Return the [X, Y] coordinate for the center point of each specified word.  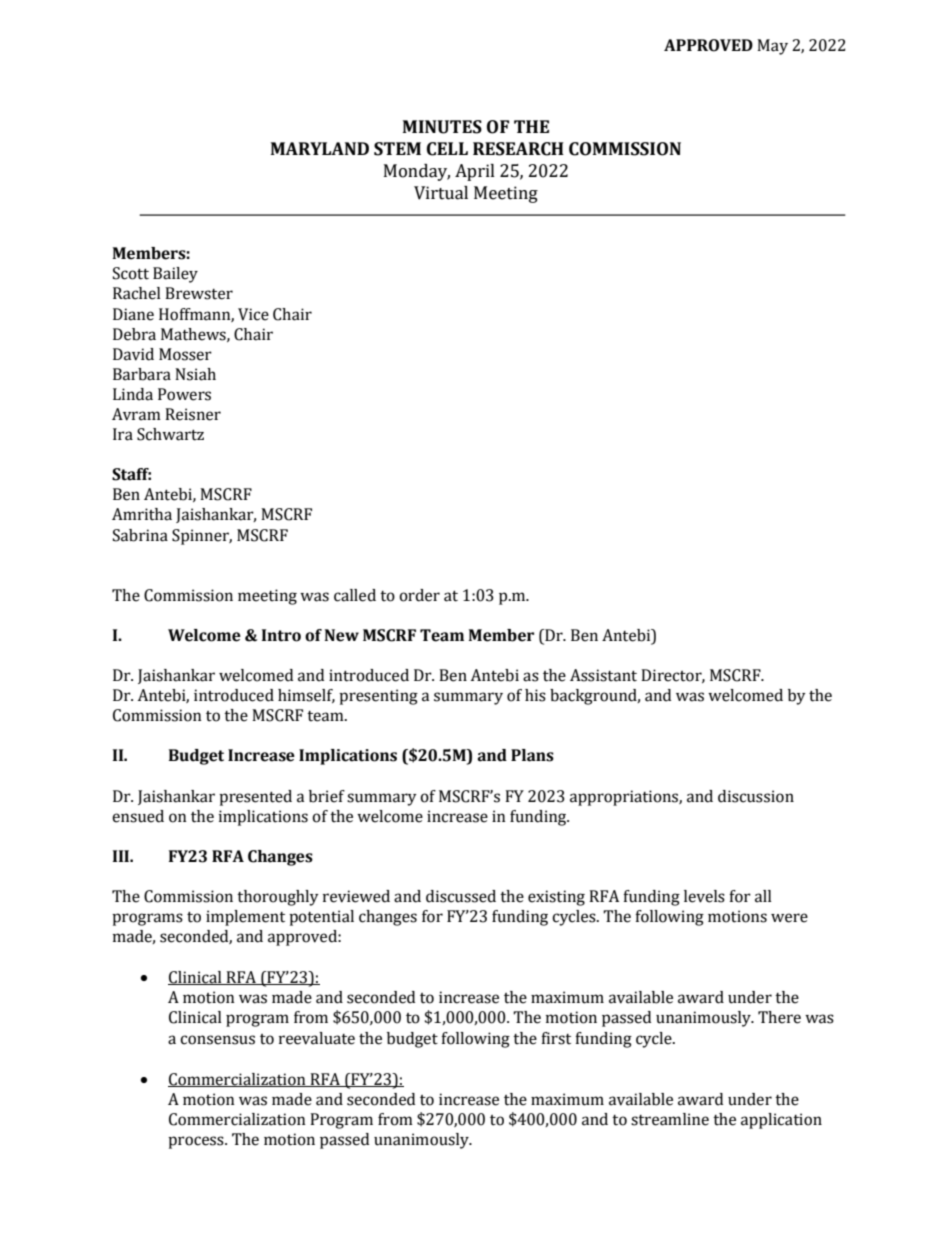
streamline [670, 1119]
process [197, 1142]
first [556, 1038]
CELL [447, 149]
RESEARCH [518, 149]
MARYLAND [320, 148]
